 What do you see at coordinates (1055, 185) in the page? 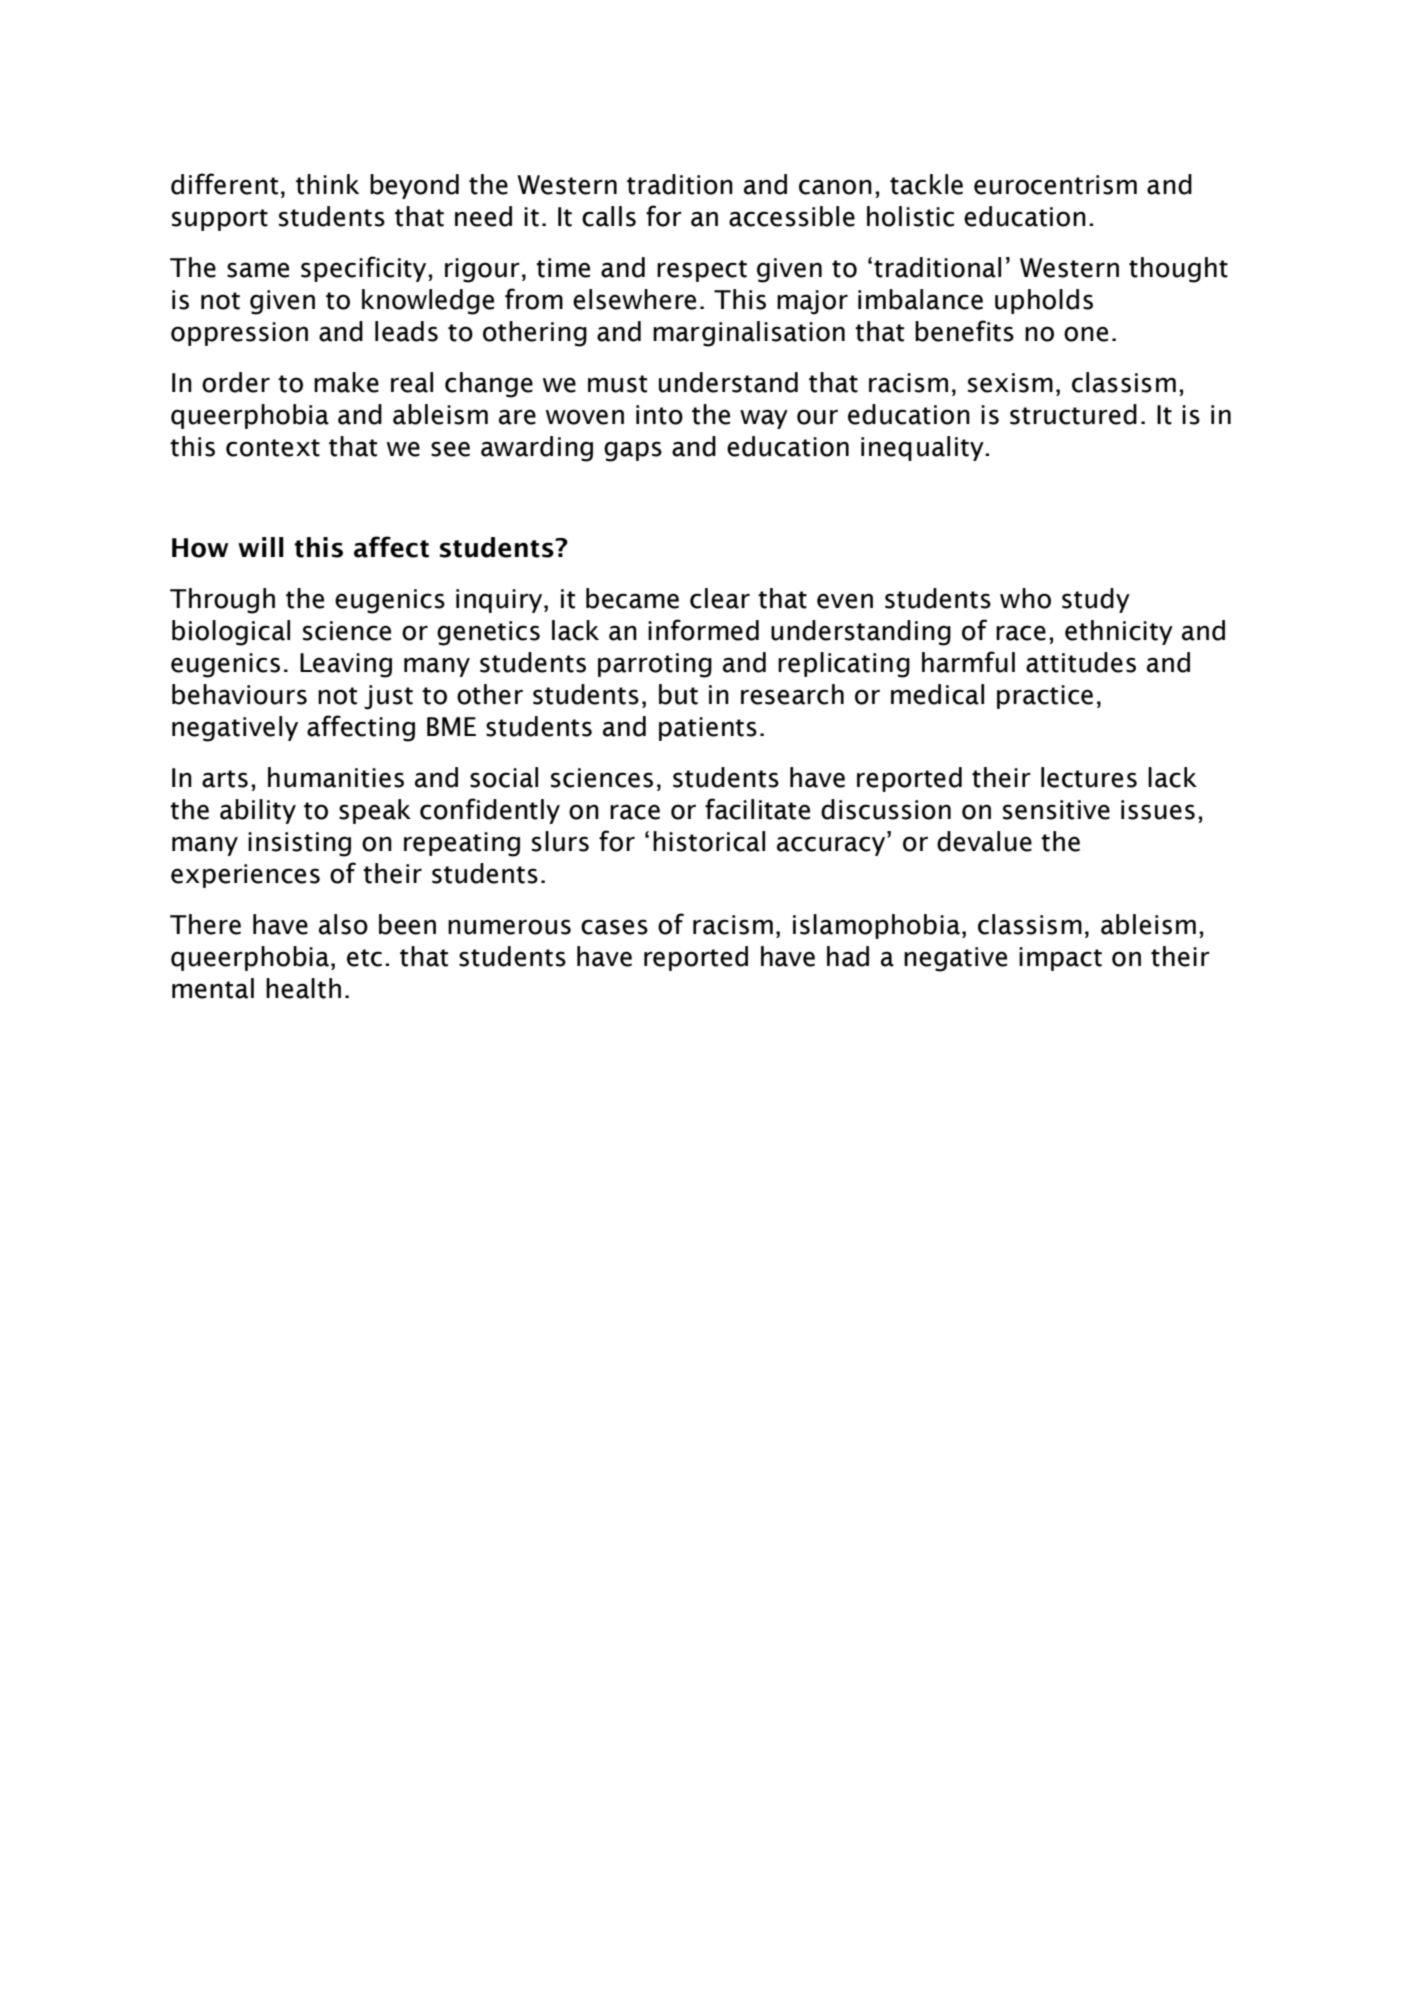
I see `eurocentrism` at bounding box center [1055, 185].
